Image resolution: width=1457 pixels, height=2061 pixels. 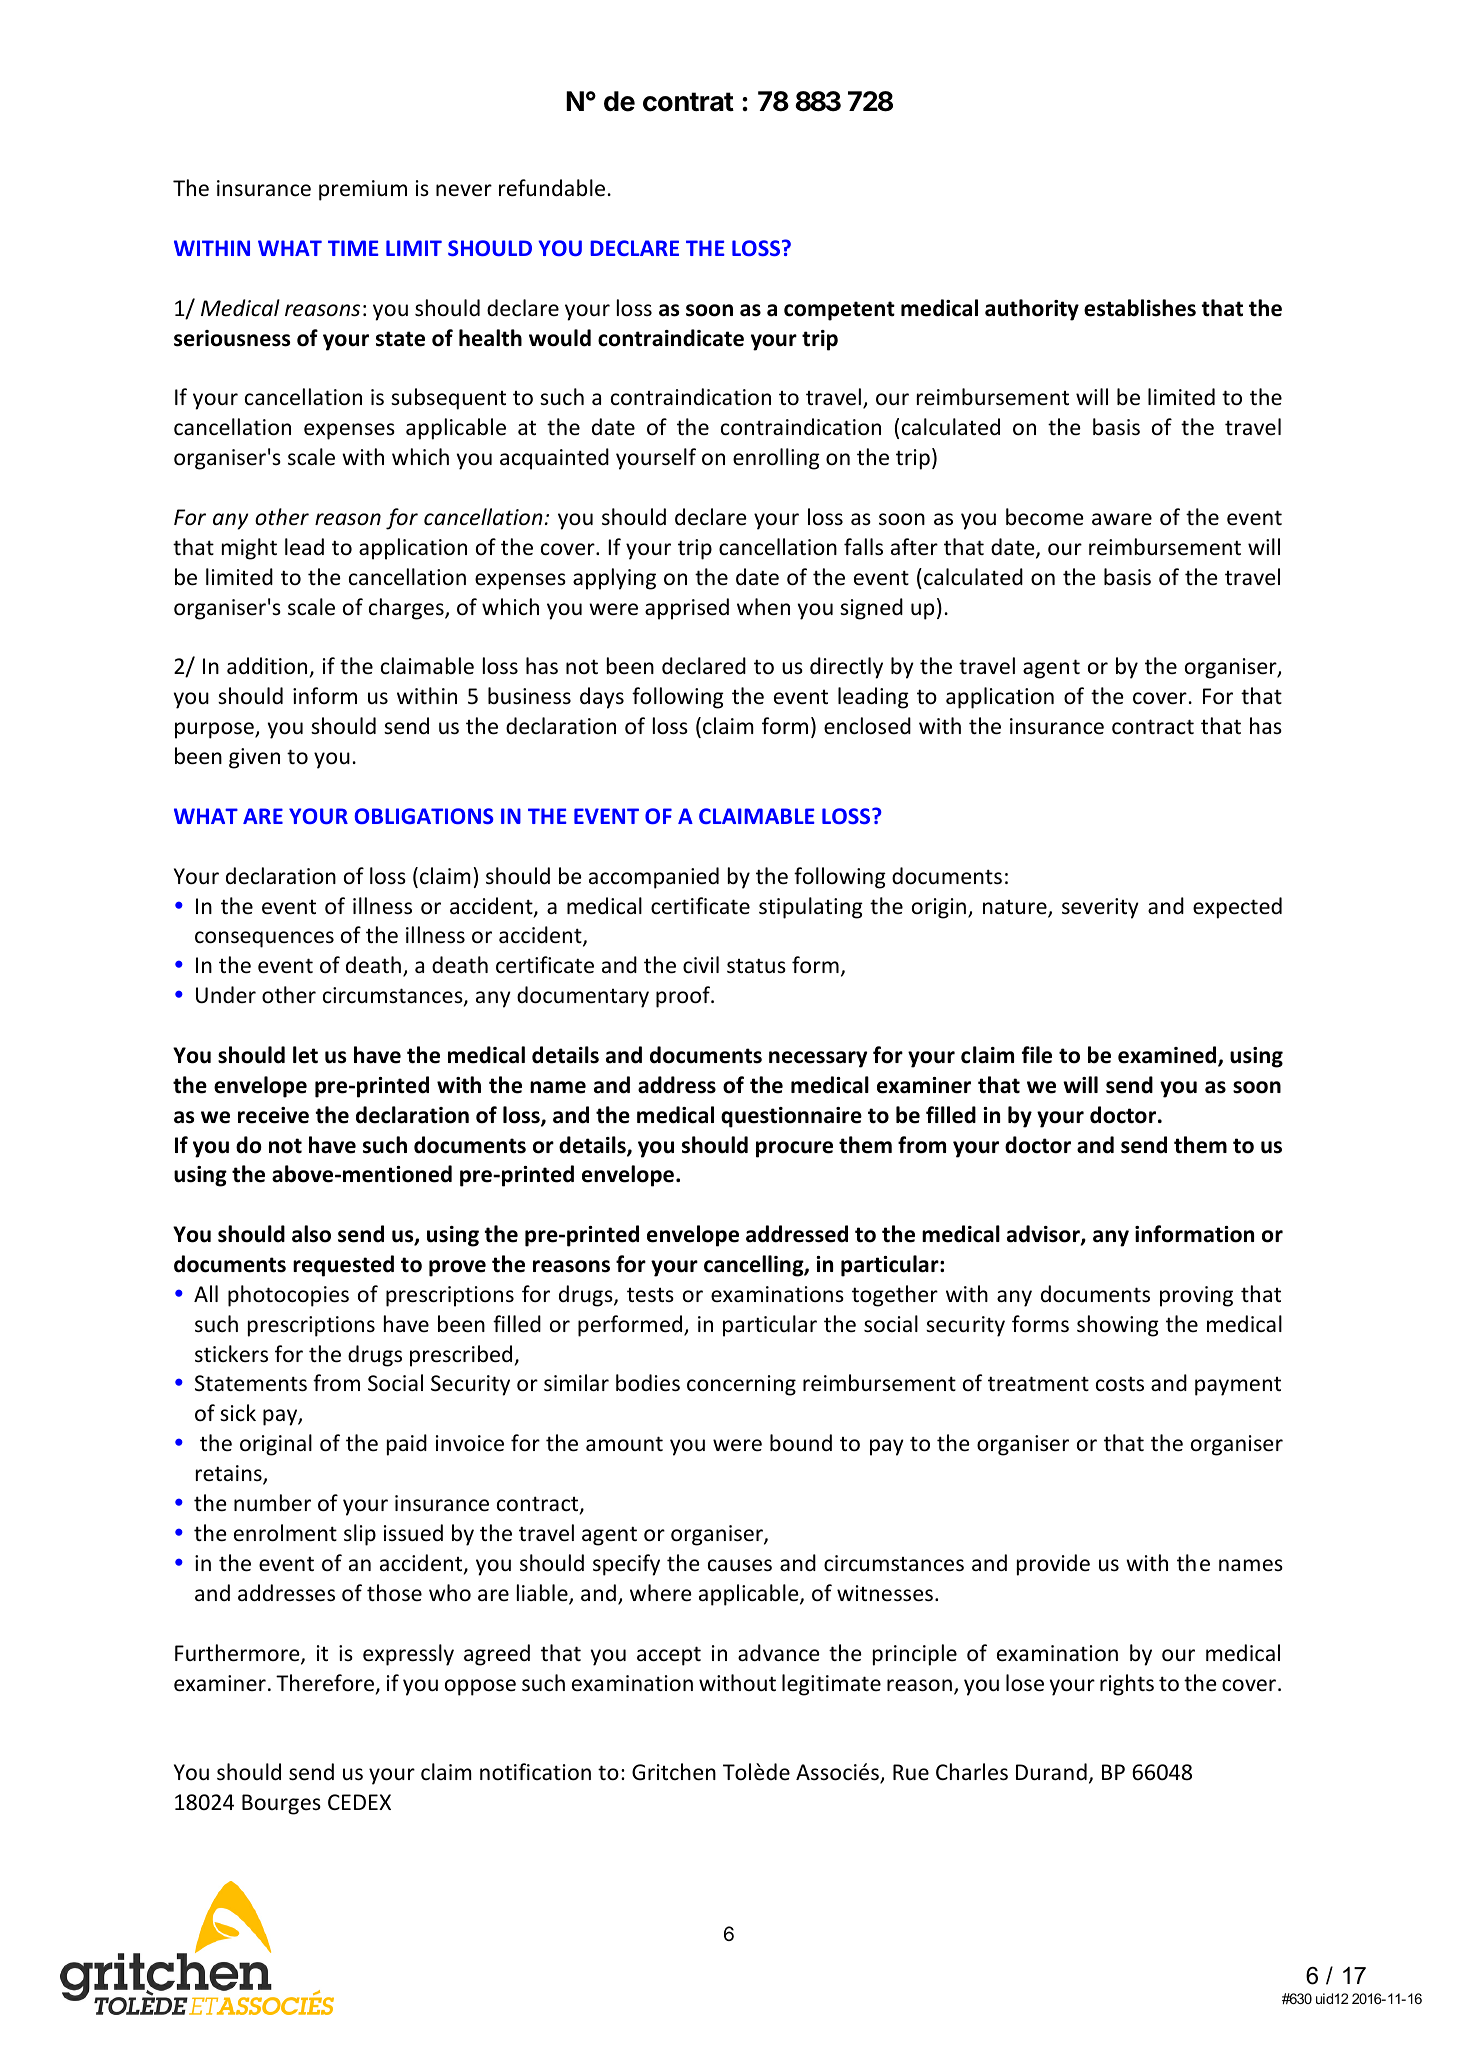 I want to click on TIME, so click(x=353, y=248).
